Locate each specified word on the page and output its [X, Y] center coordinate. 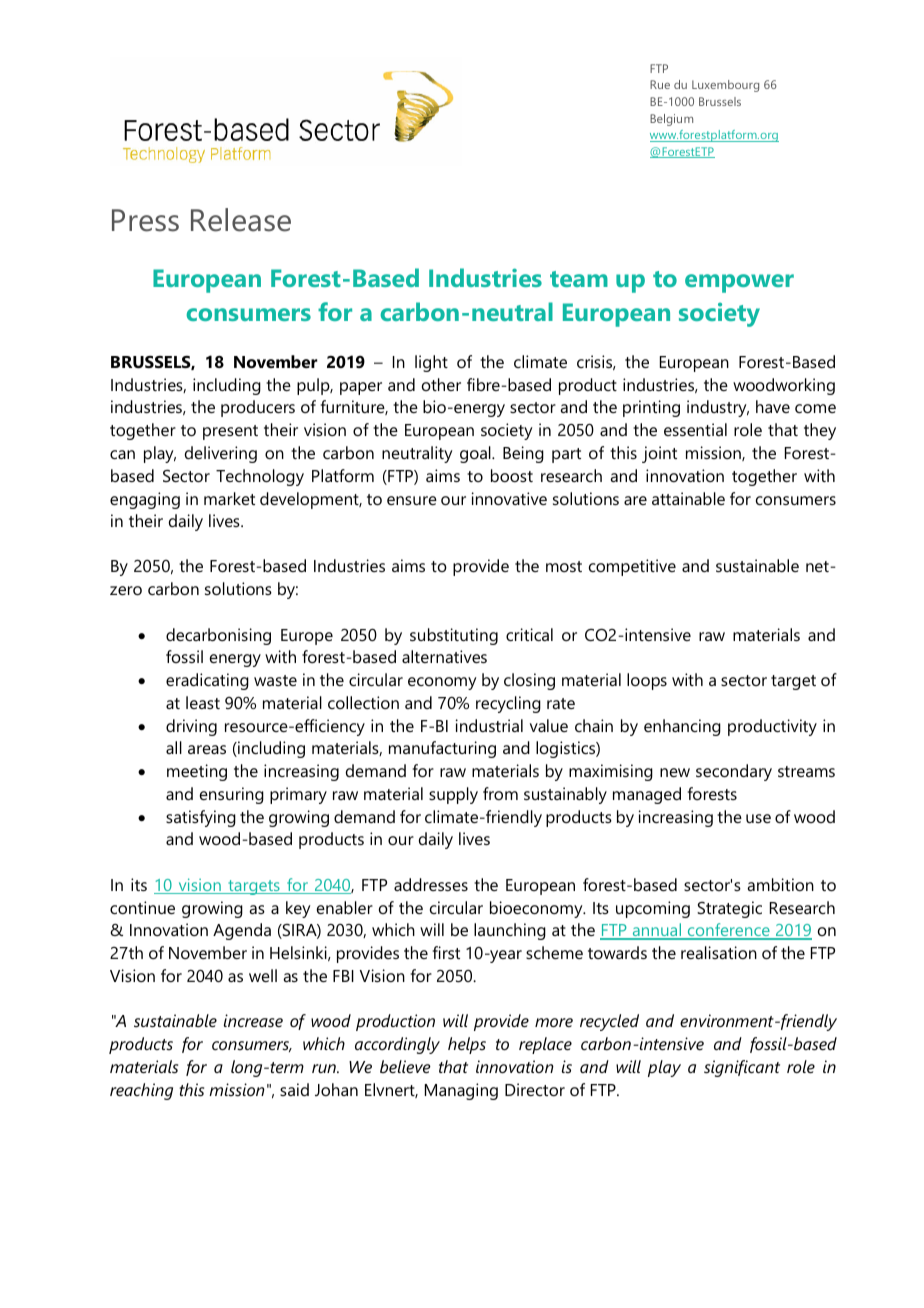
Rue [660, 84]
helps [467, 1045]
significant [742, 1068]
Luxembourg [725, 86]
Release [241, 220]
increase [253, 1020]
